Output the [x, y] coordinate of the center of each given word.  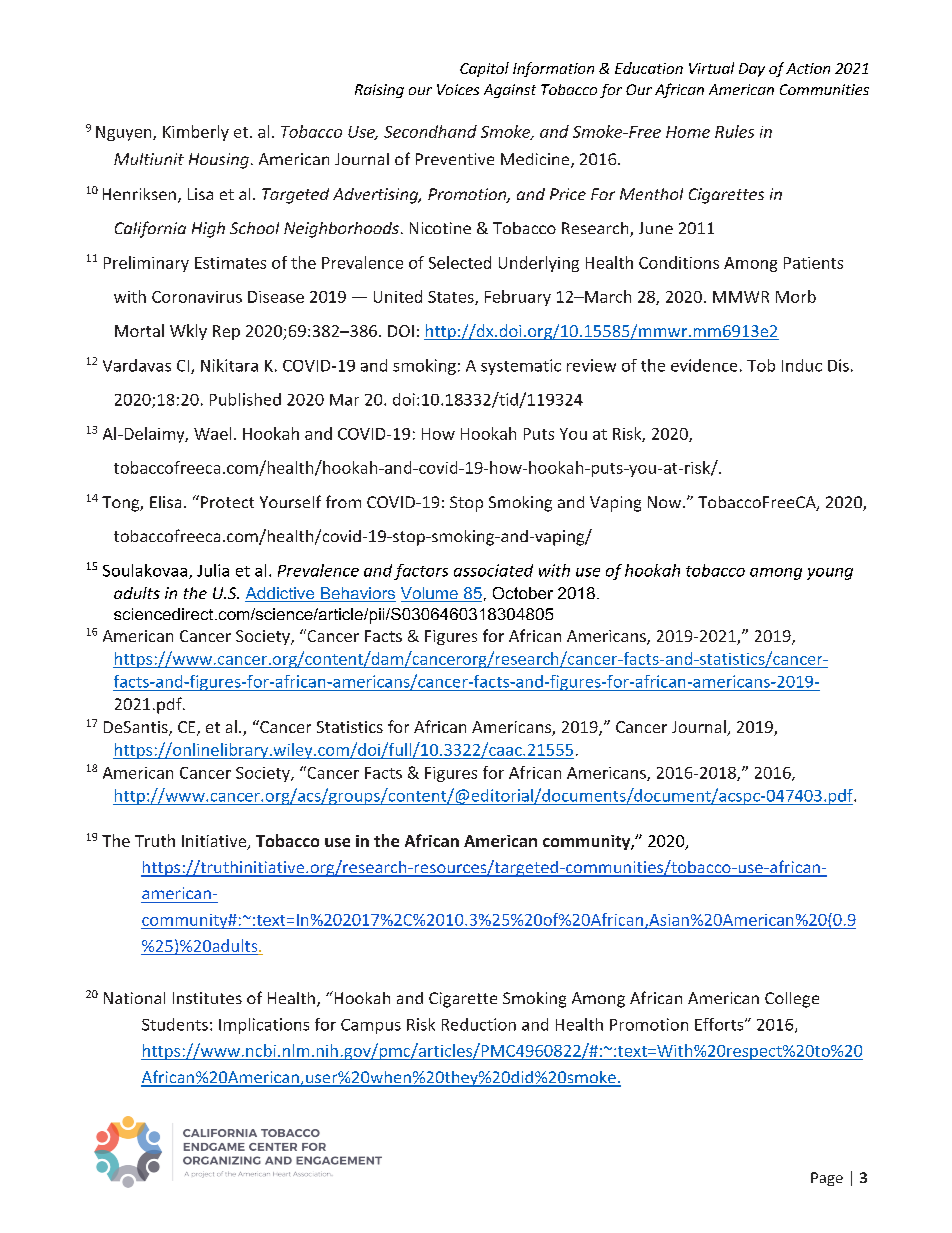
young [830, 574]
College [792, 1000]
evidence [704, 365]
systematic [521, 367]
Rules [734, 131]
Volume [430, 594]
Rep [226, 332]
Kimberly [196, 133]
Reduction [479, 1024]
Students [175, 1024]
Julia [213, 570]
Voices [458, 89]
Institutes [207, 998]
